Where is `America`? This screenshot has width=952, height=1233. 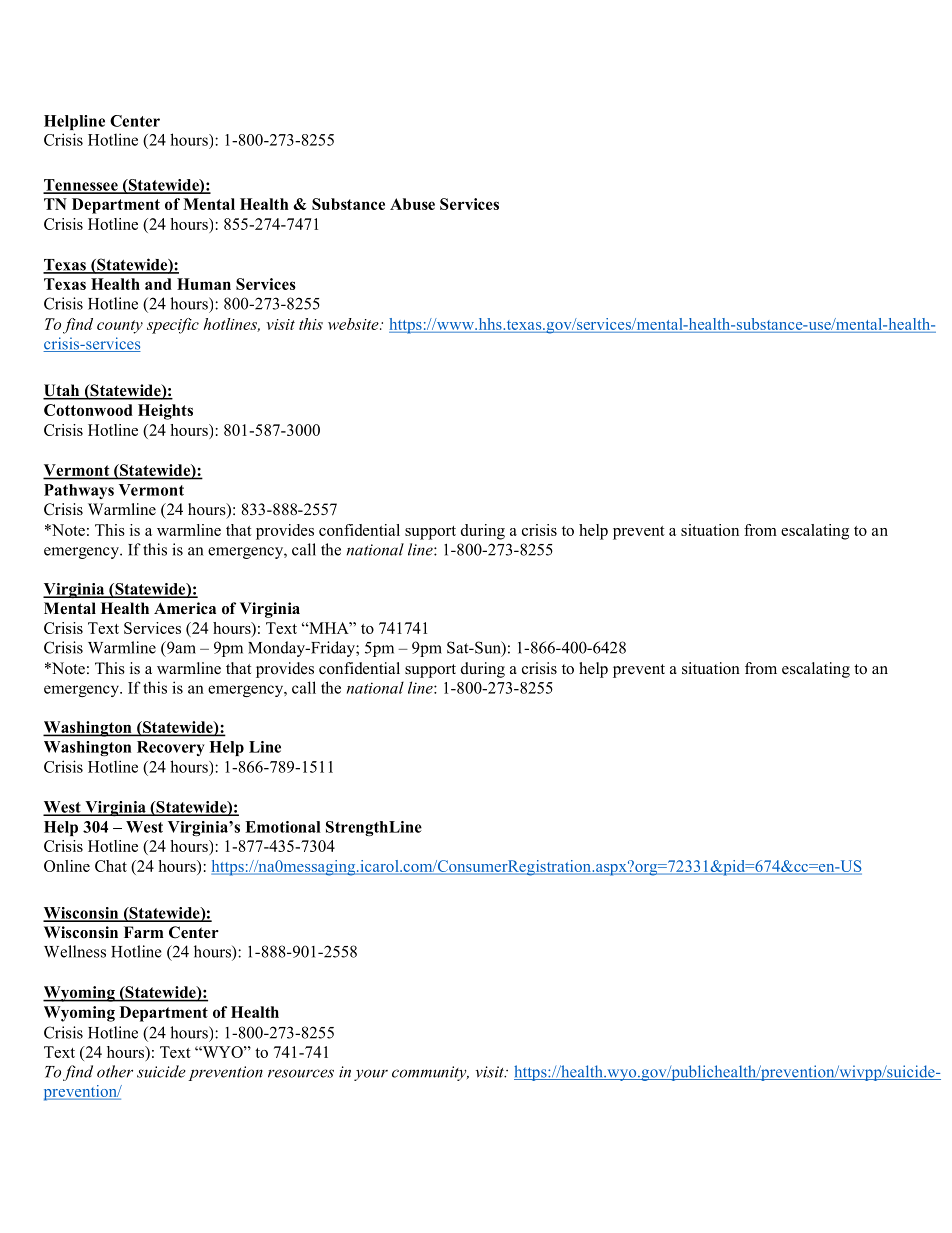
America is located at coordinates (185, 608).
